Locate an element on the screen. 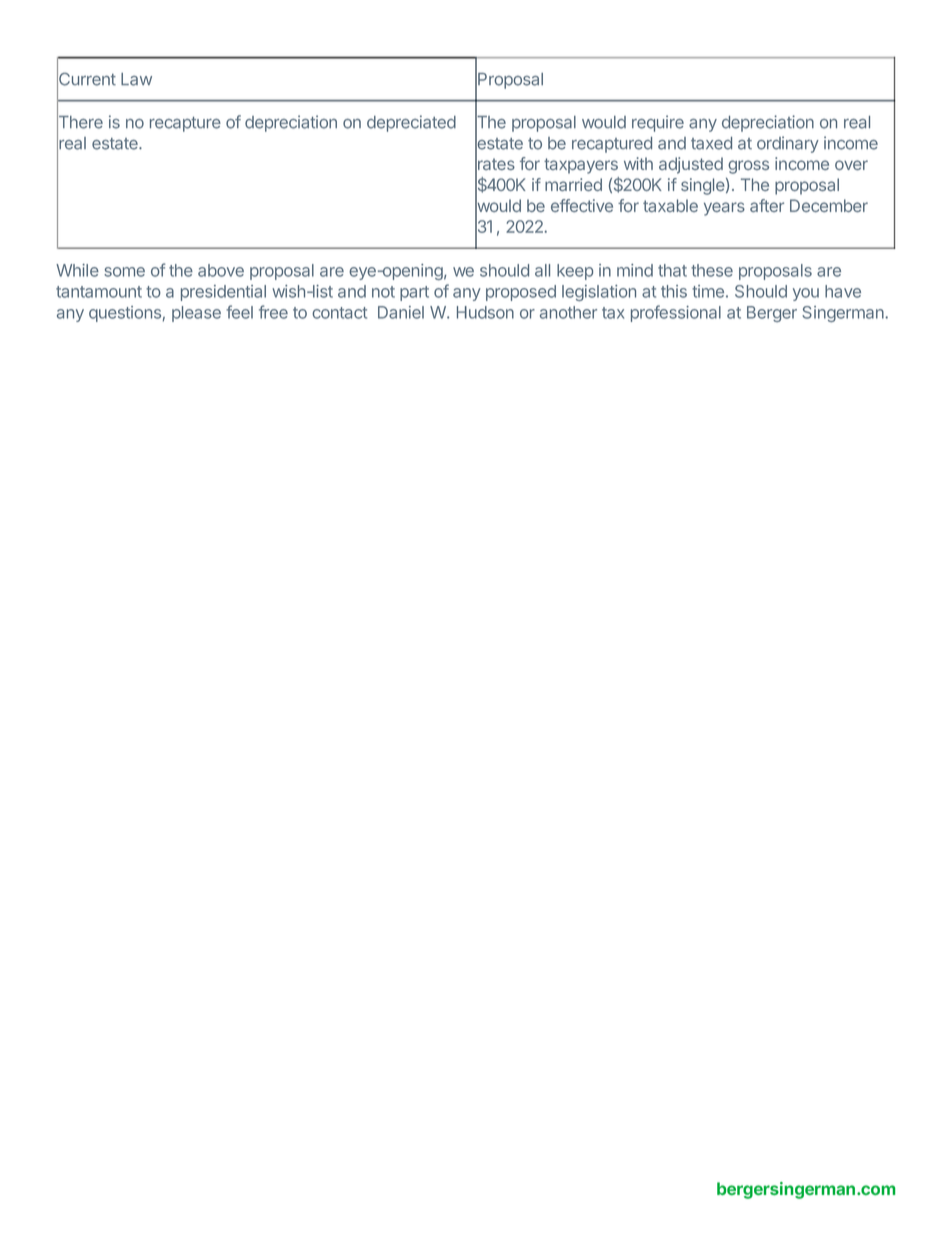 The image size is (952, 1233). married is located at coordinates (573, 184).
